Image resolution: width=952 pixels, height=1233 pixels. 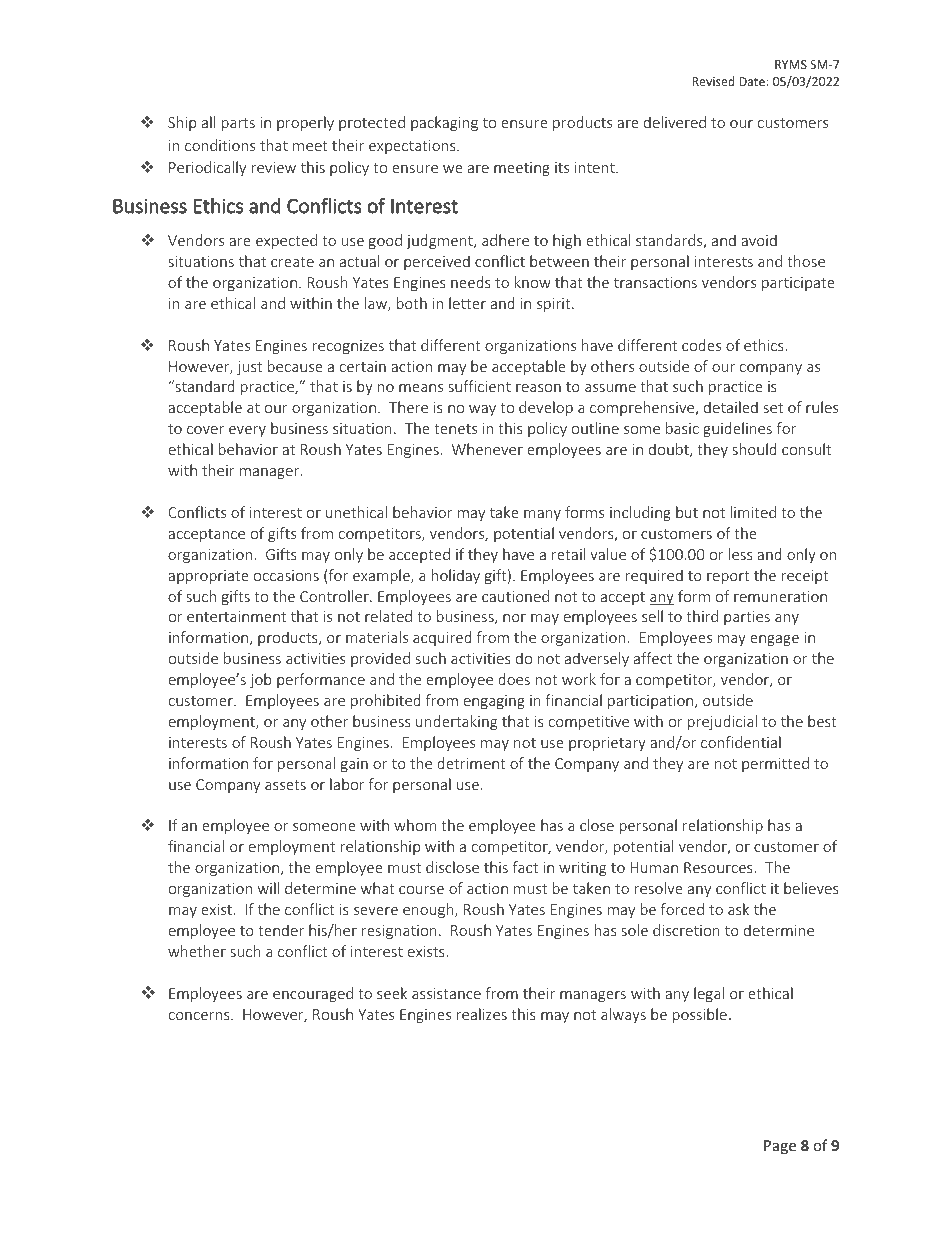 I want to click on properly, so click(x=305, y=123).
